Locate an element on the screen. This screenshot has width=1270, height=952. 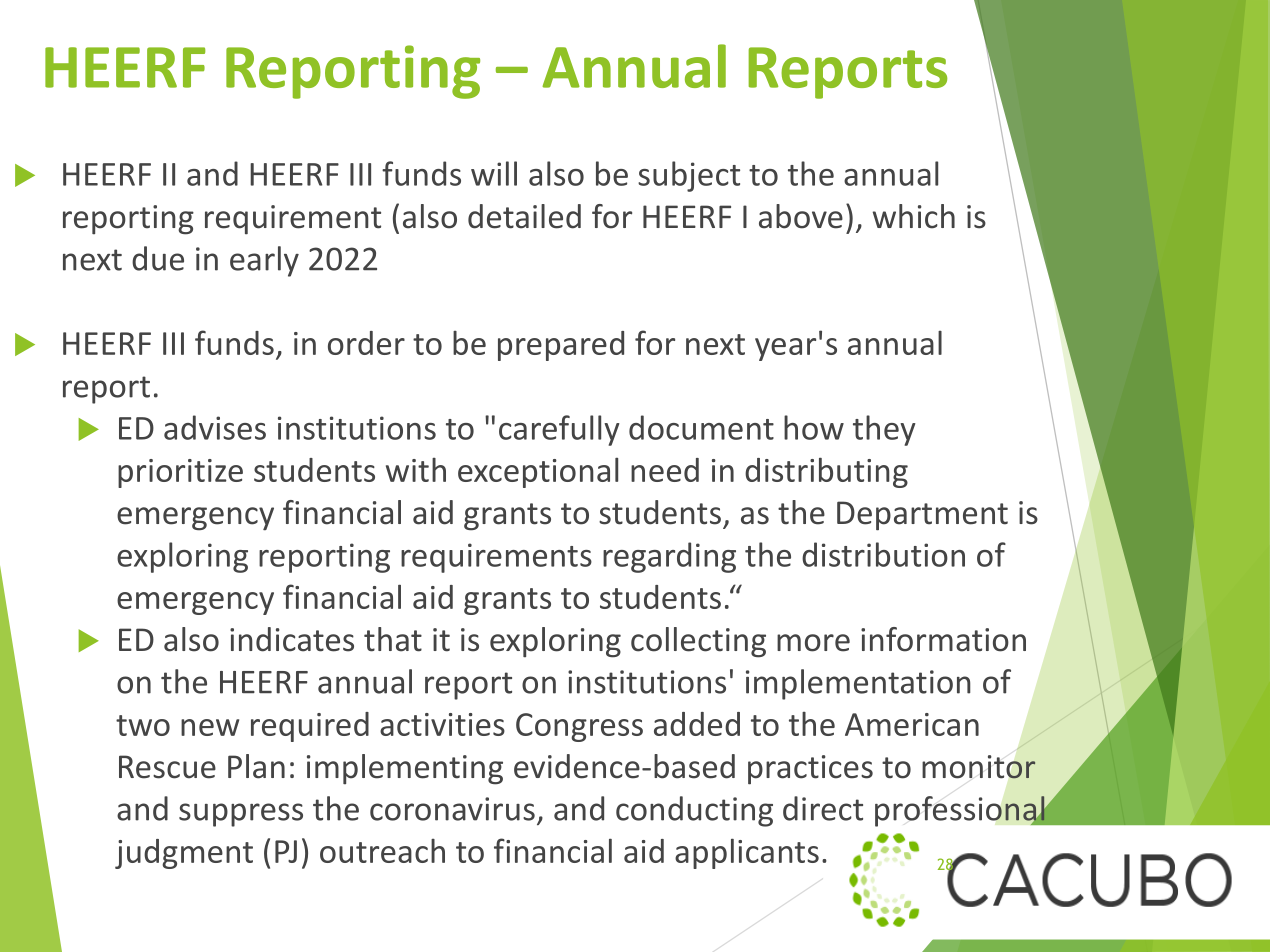
direct is located at coordinates (823, 808).
